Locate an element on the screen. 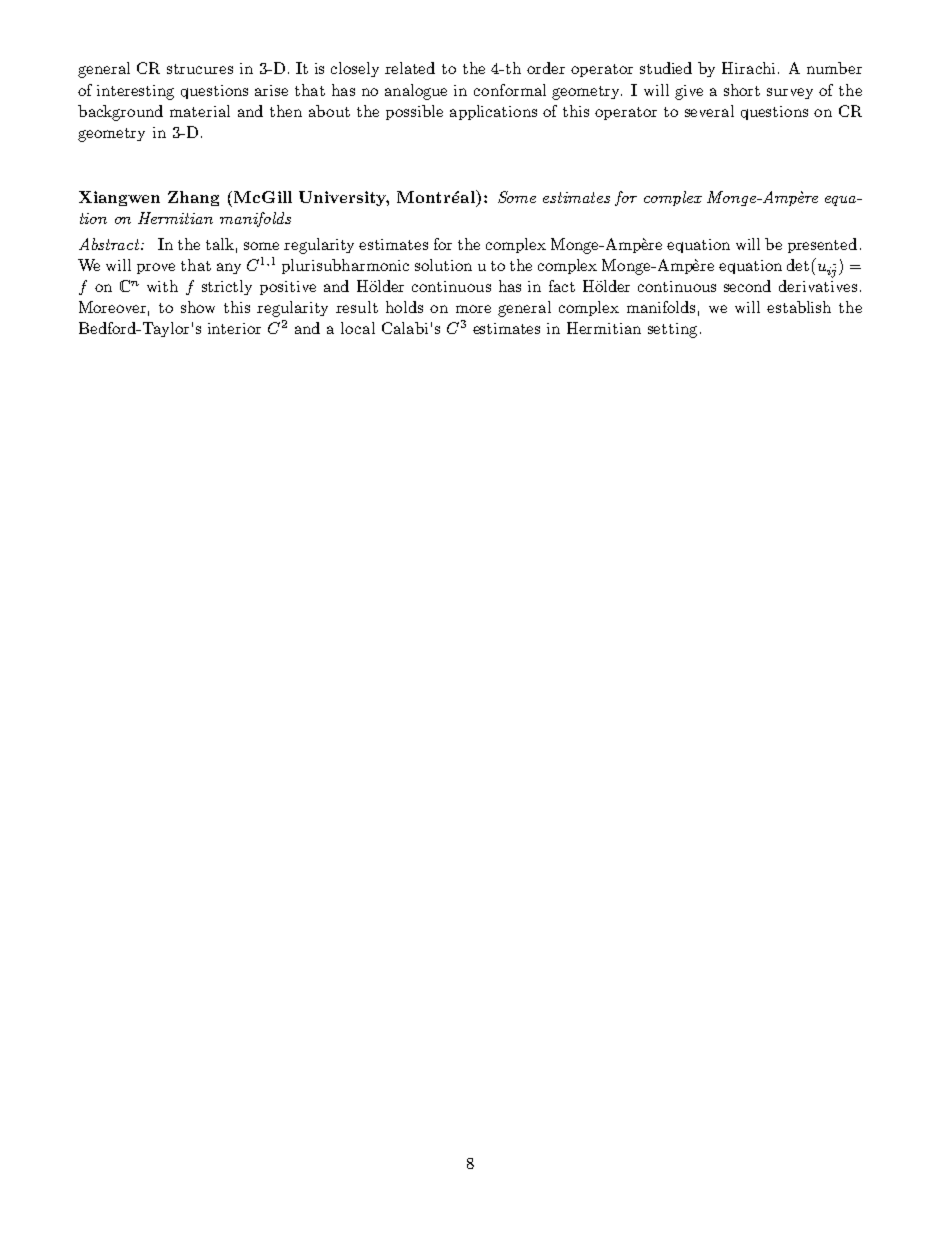 The width and height of the screenshot is (952, 1233). second is located at coordinates (747, 286).
